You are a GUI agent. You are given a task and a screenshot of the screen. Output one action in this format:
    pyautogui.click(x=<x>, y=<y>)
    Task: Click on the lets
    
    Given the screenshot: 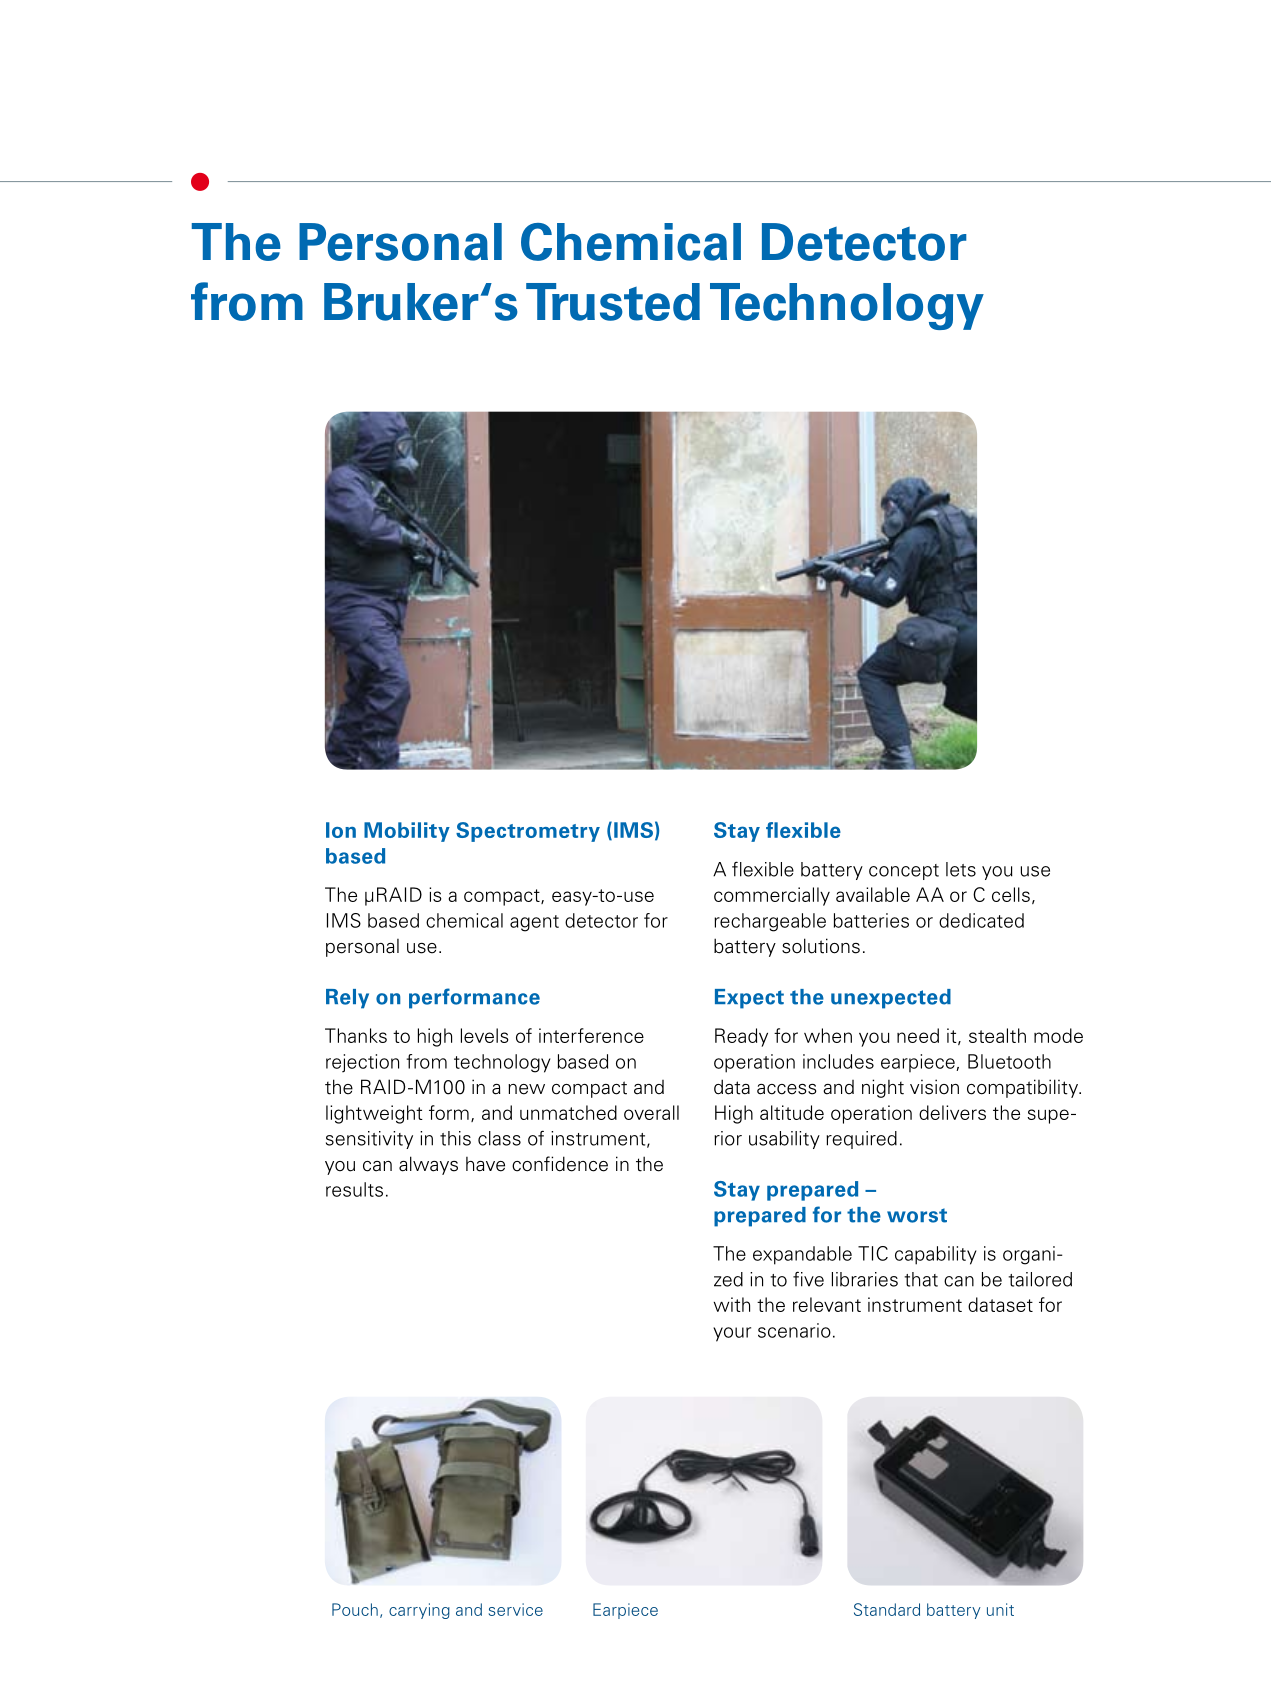 What is the action you would take?
    pyautogui.click(x=961, y=869)
